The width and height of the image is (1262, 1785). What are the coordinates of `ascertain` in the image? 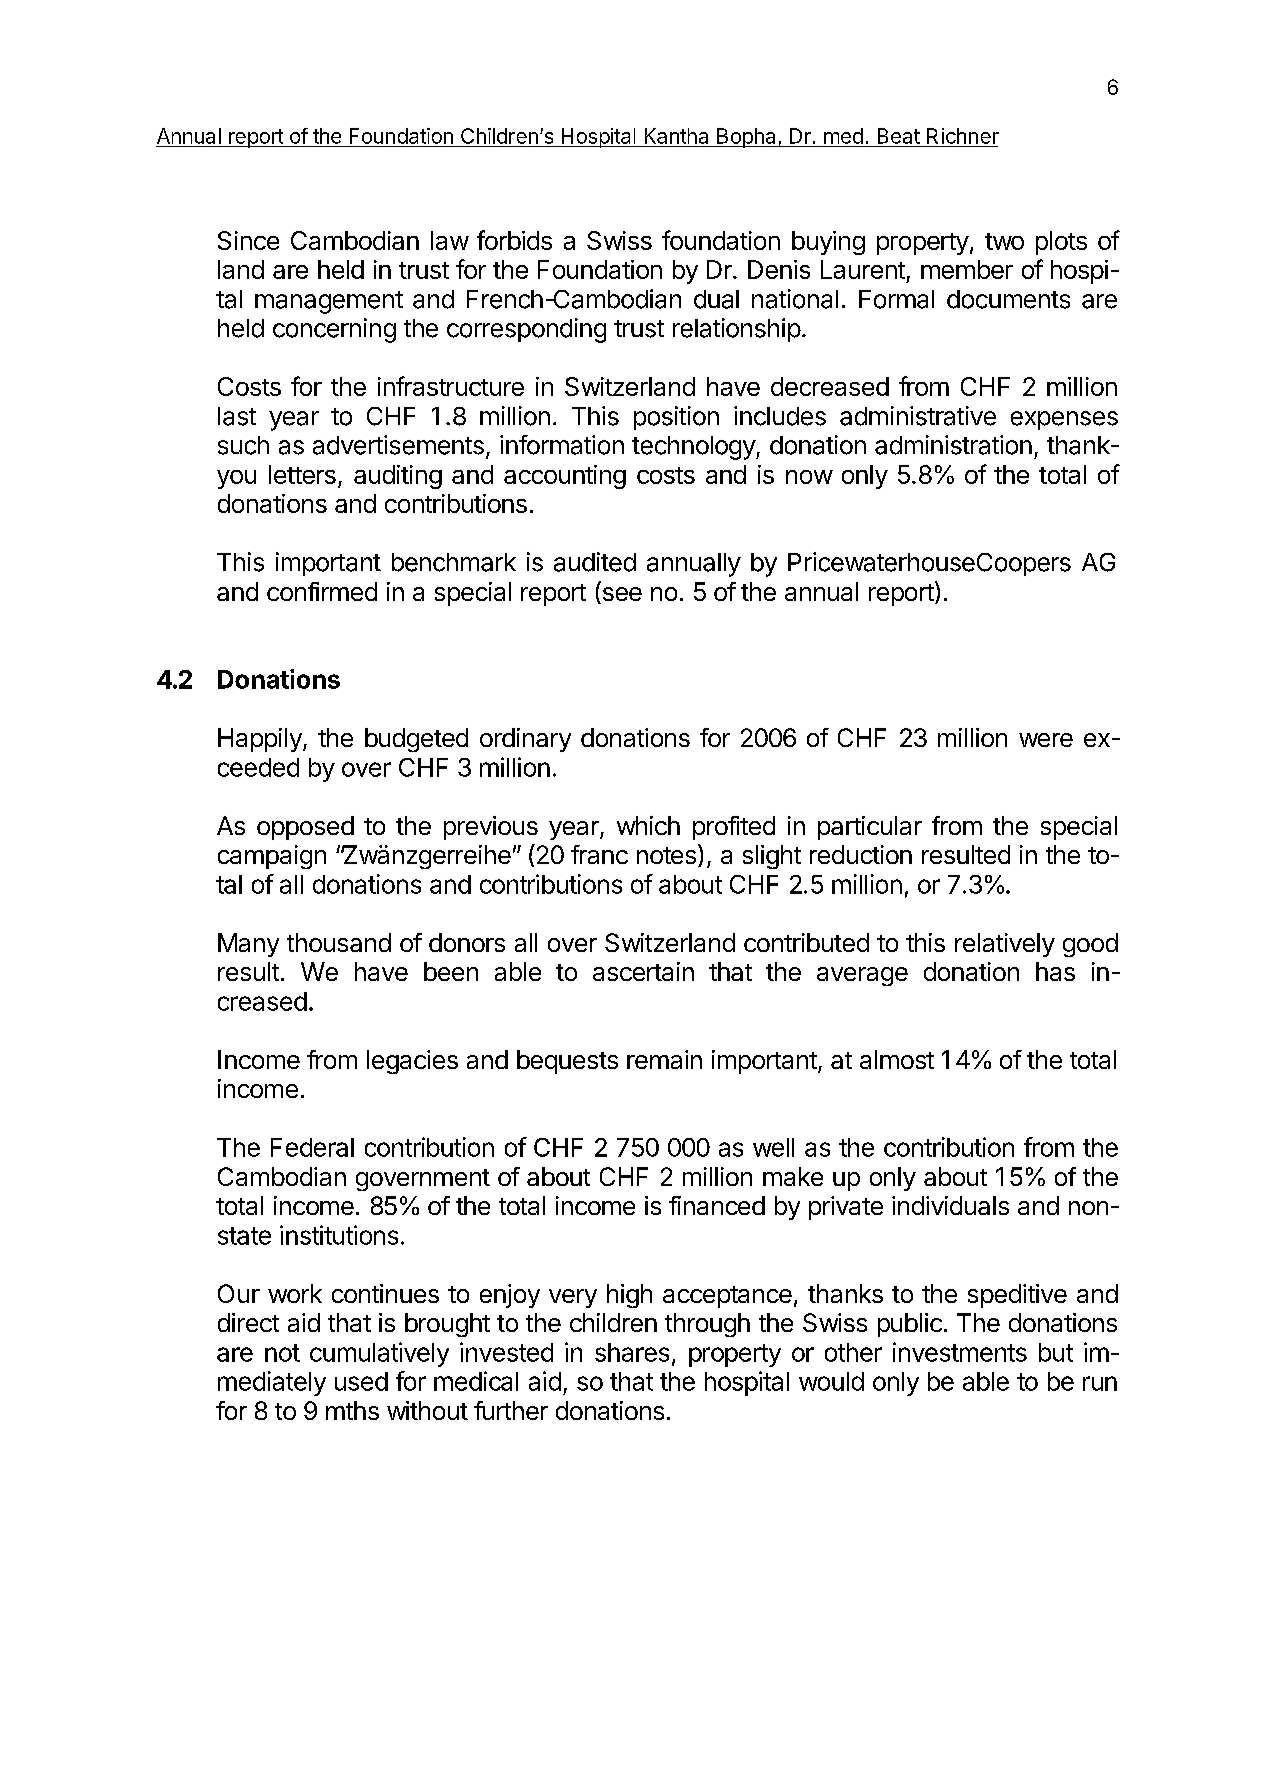 It's located at (643, 971).
